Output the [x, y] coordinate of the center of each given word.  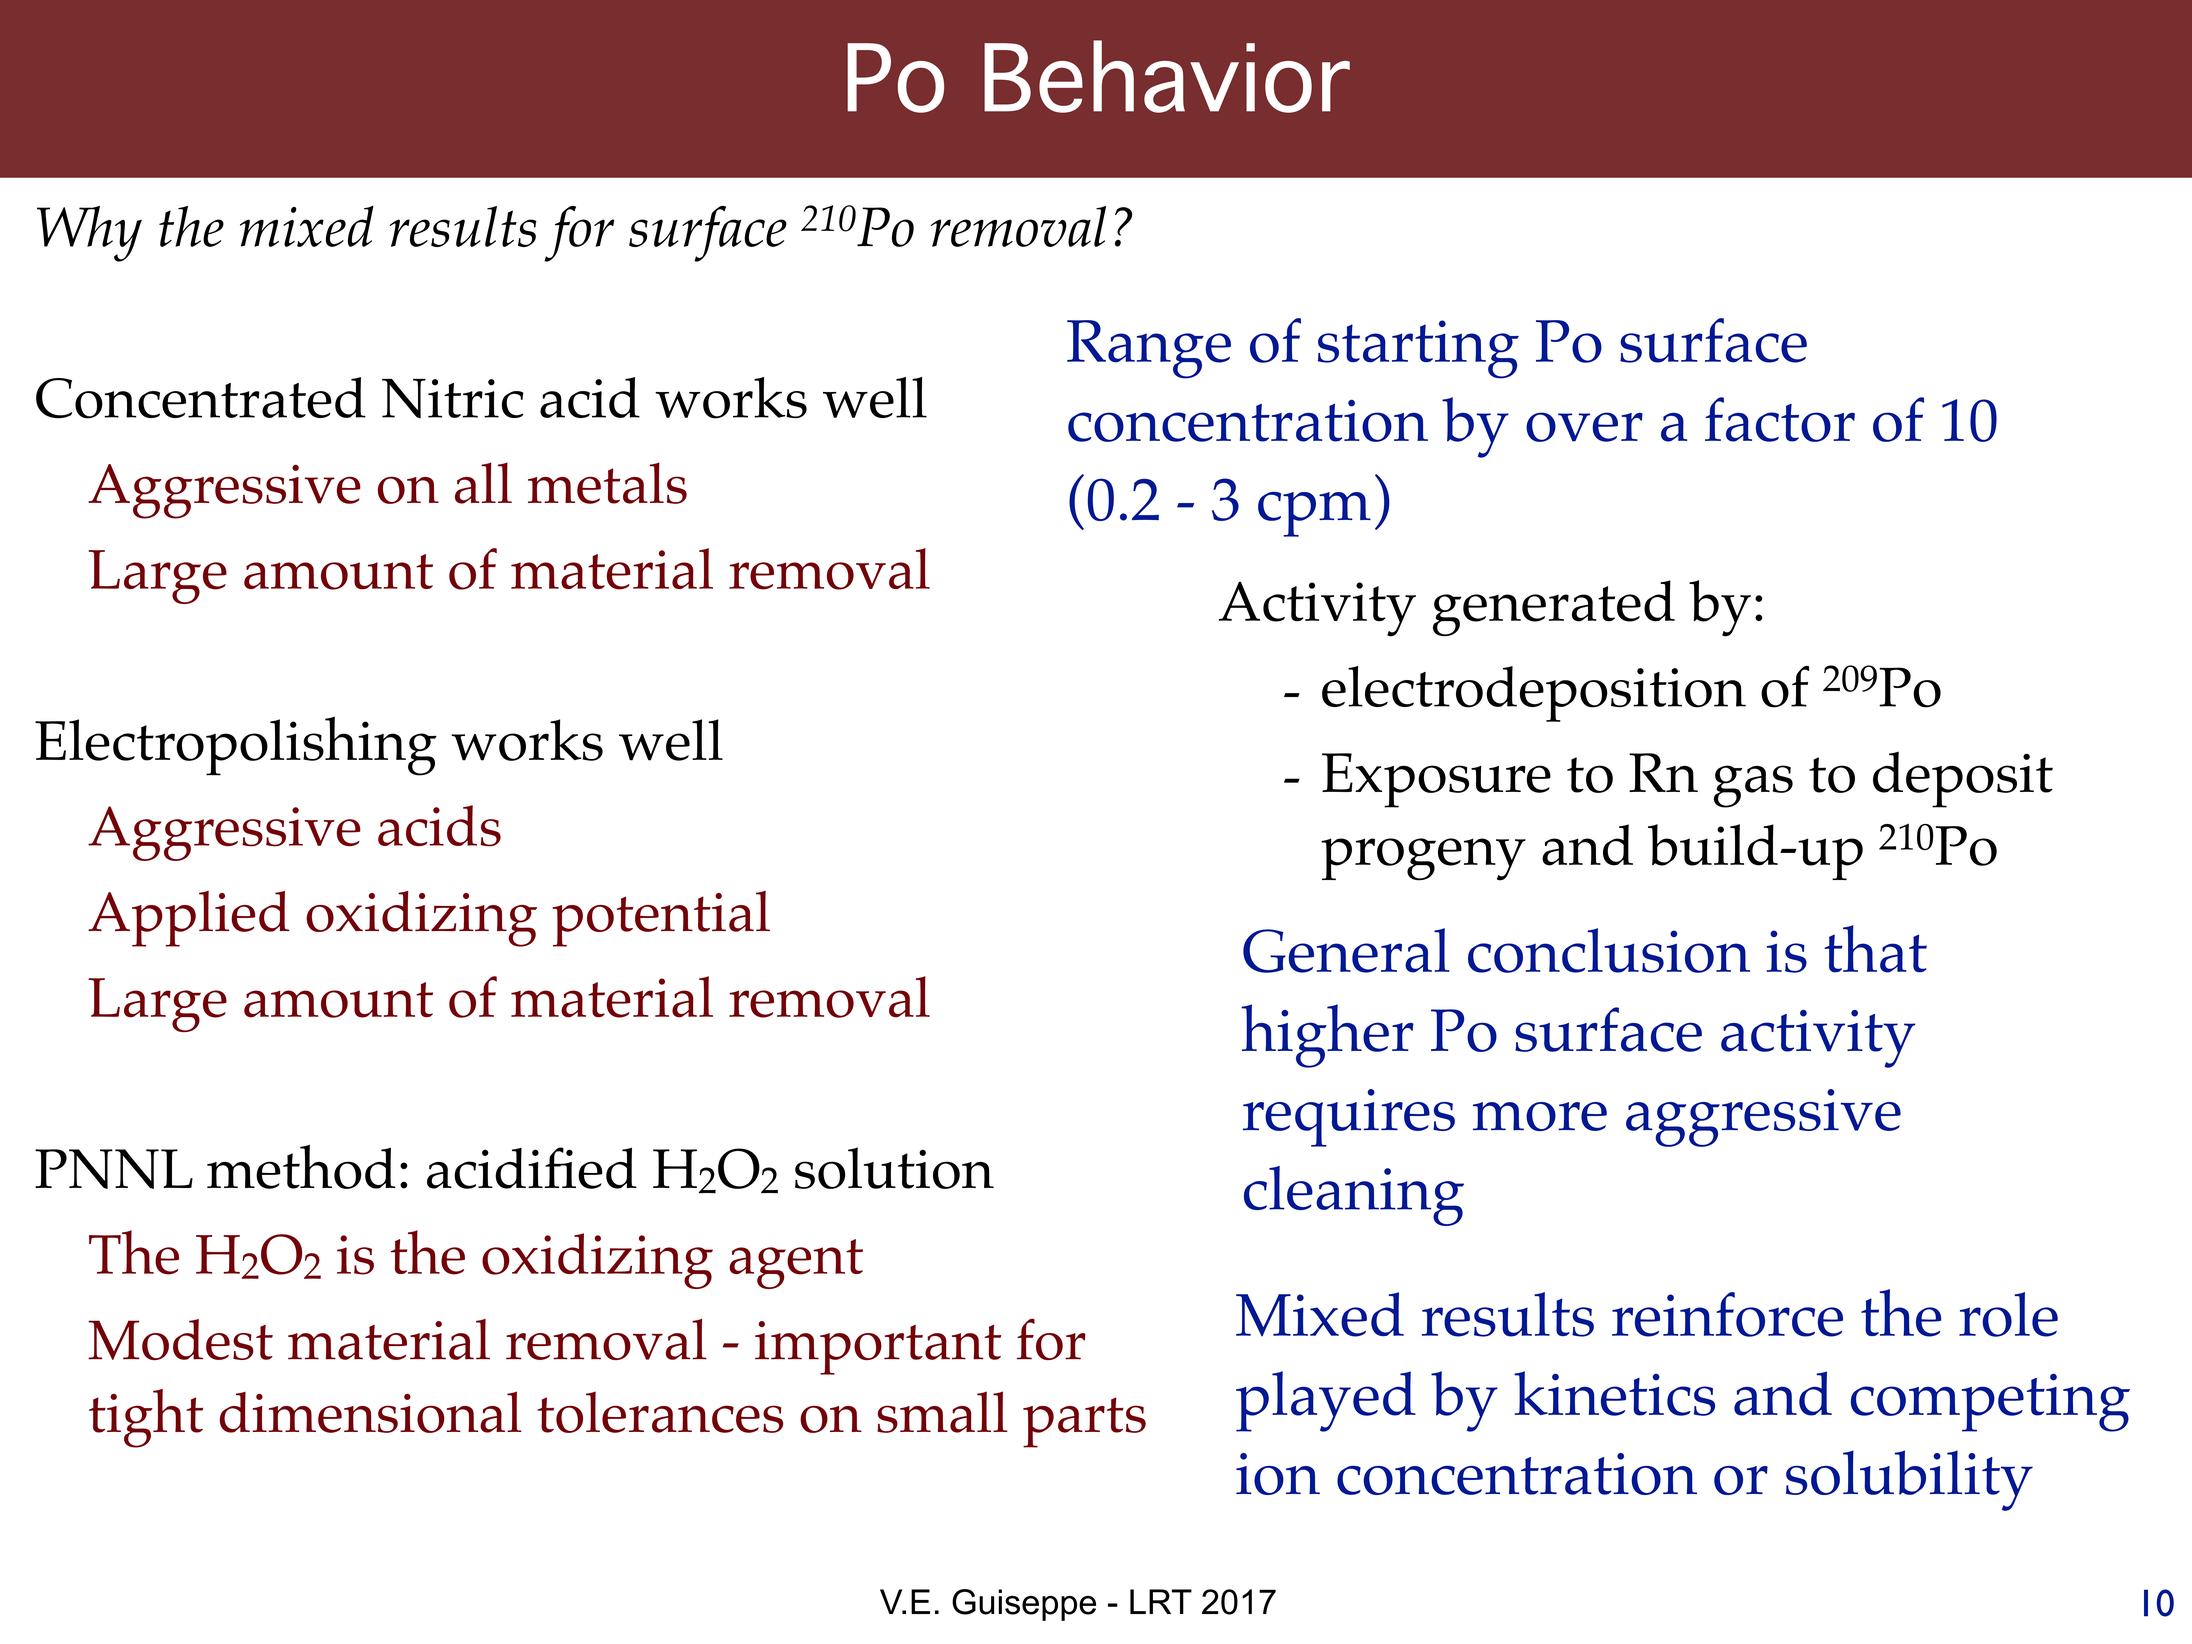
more [1540, 1116]
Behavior [1167, 76]
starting [1418, 349]
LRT [1161, 1601]
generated [1554, 608]
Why [89, 234]
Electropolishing [236, 746]
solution [894, 1168]
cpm [1314, 514]
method [301, 1167]
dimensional [370, 1412]
